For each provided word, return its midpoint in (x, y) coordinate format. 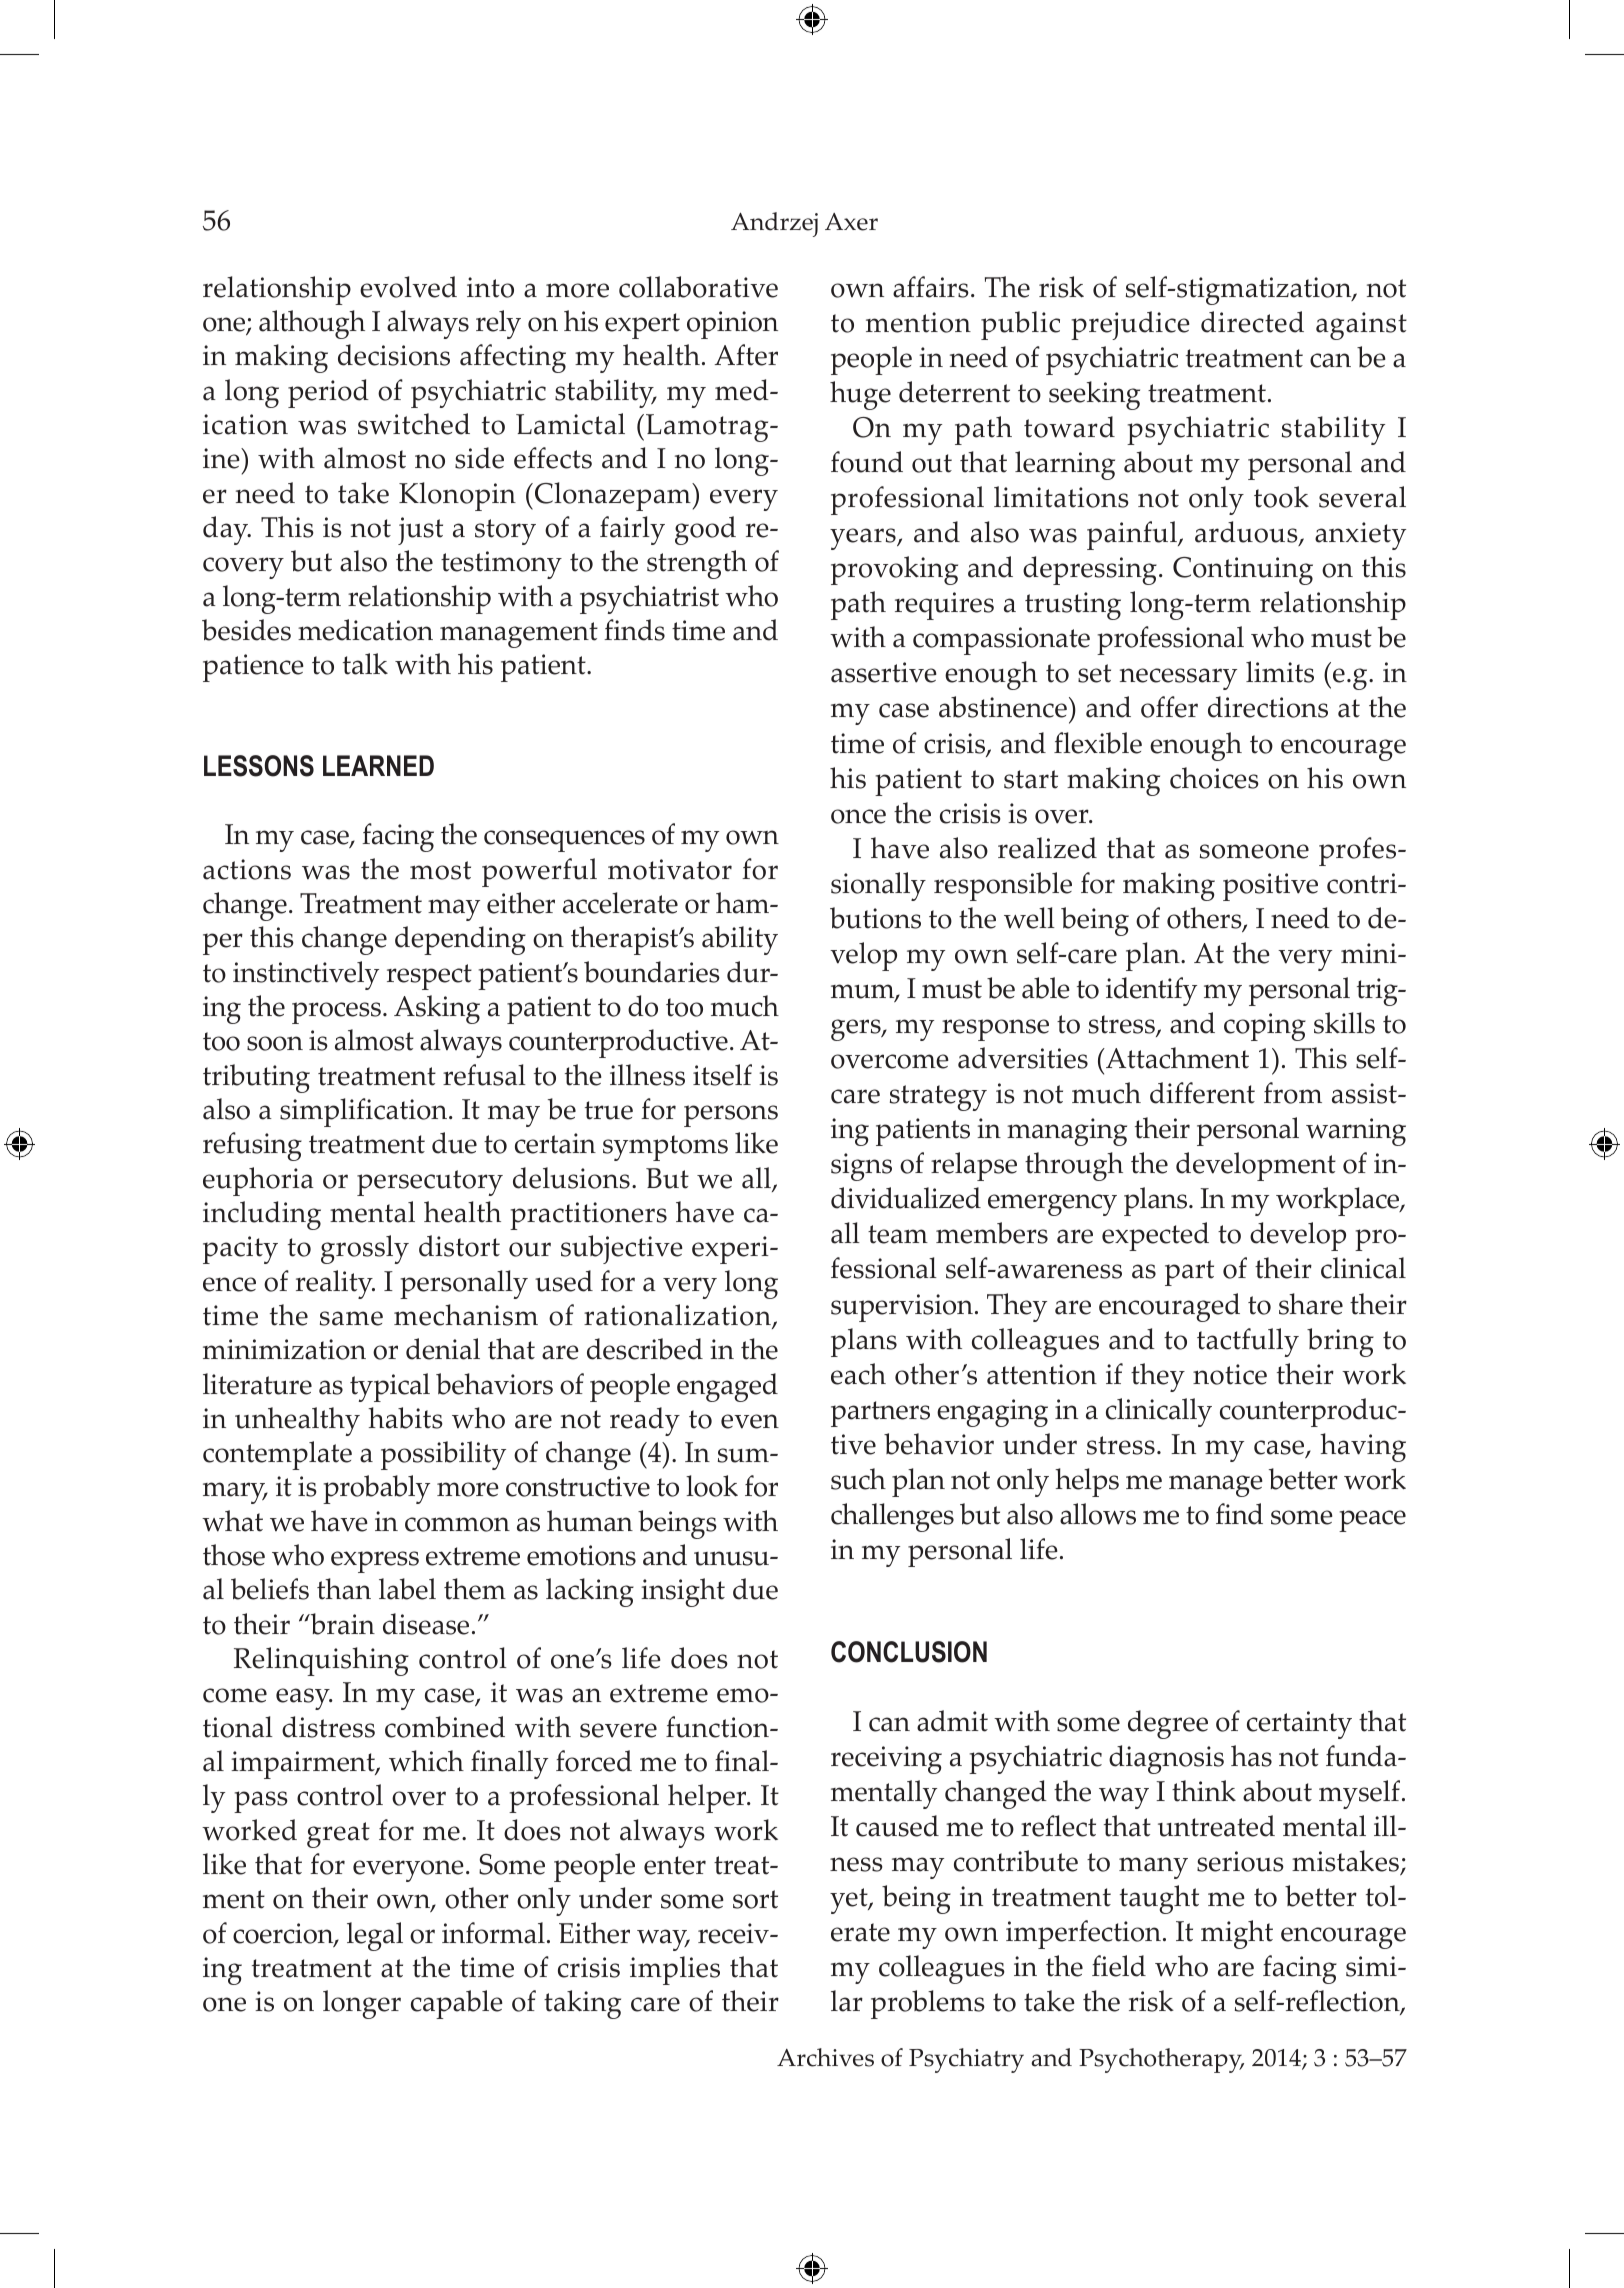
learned (378, 765)
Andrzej (774, 224)
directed (1252, 322)
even (750, 1421)
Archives (825, 2057)
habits (405, 1418)
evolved (408, 287)
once (858, 816)
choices (1214, 778)
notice (1230, 1374)
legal (375, 1936)
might (1237, 1934)
